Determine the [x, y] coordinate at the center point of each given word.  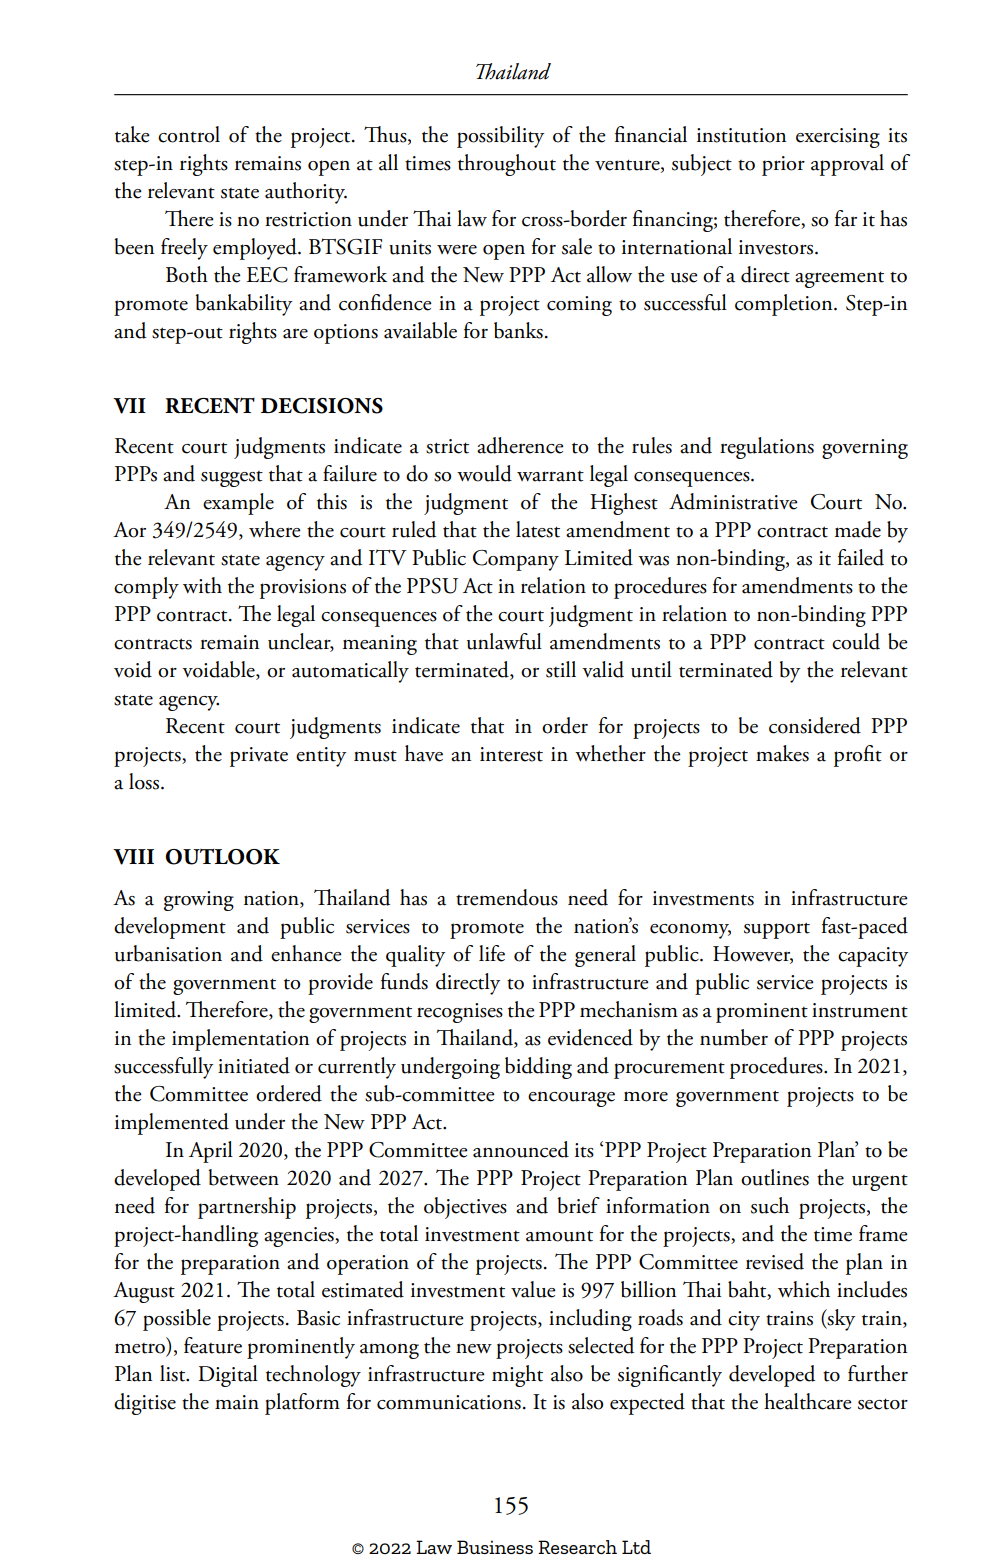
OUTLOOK [222, 857]
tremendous [507, 897]
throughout [507, 165]
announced [521, 1149]
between [244, 1177]
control [189, 134]
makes [782, 753]
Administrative [733, 501]
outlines [775, 1177]
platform [302, 1404]
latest [538, 529]
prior [783, 166]
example [238, 504]
